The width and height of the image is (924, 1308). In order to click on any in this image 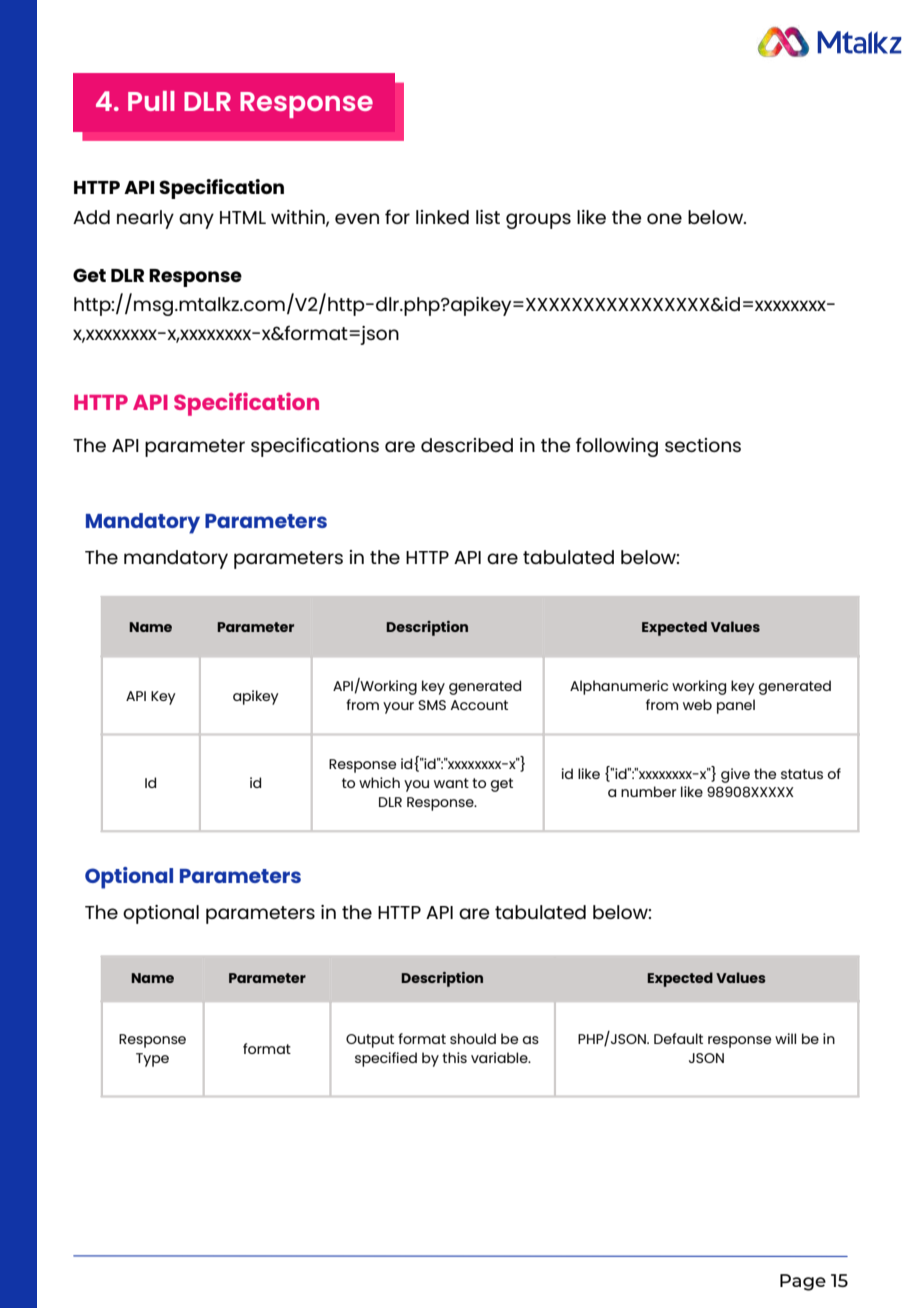, I will do `click(196, 221)`.
